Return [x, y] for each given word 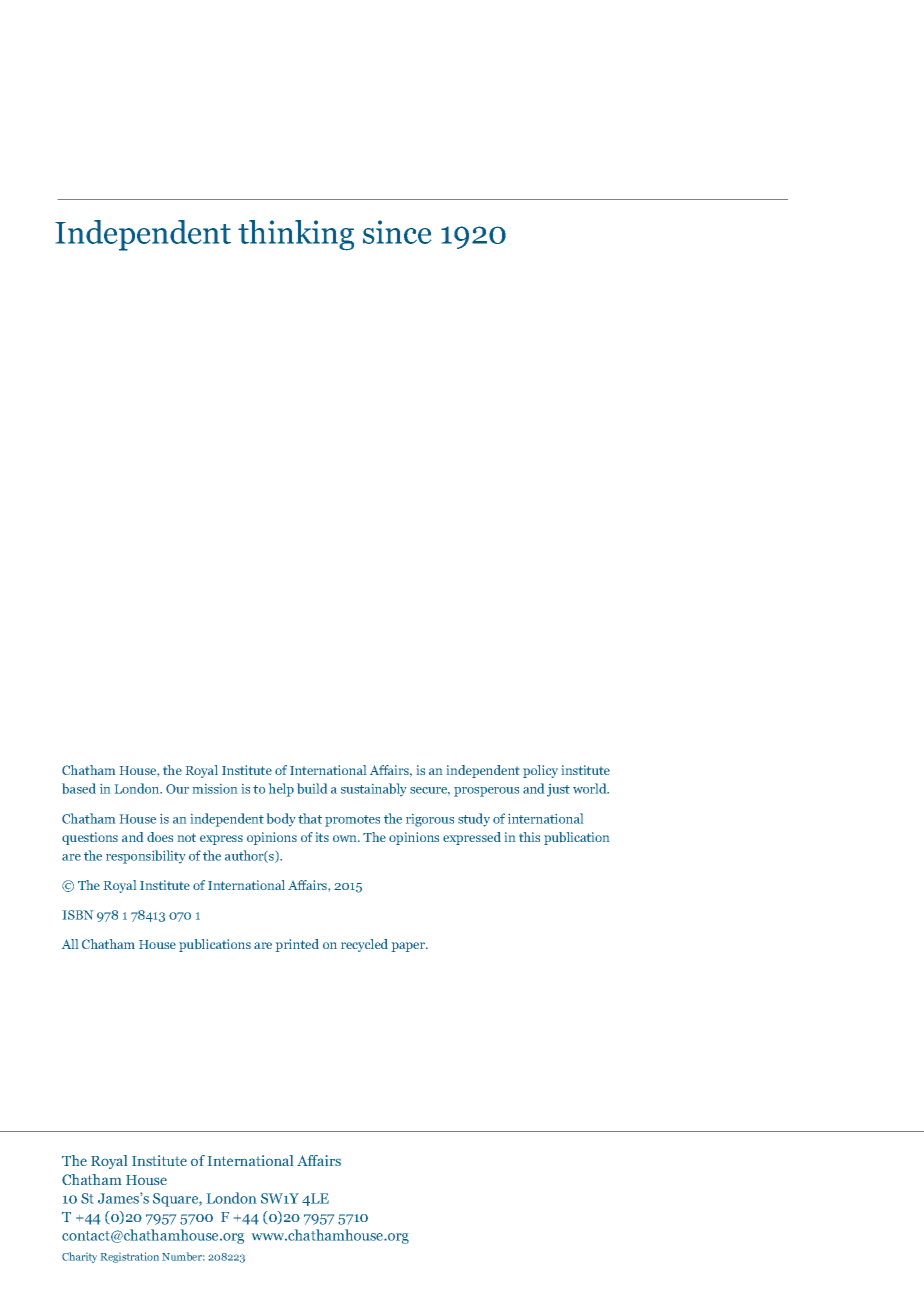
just [558, 790]
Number [183, 1256]
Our [177, 789]
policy [540, 771]
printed [297, 945]
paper [410, 947]
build [312, 788]
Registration [130, 1257]
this [529, 837]
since [397, 232]
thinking [296, 235]
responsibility [145, 857]
